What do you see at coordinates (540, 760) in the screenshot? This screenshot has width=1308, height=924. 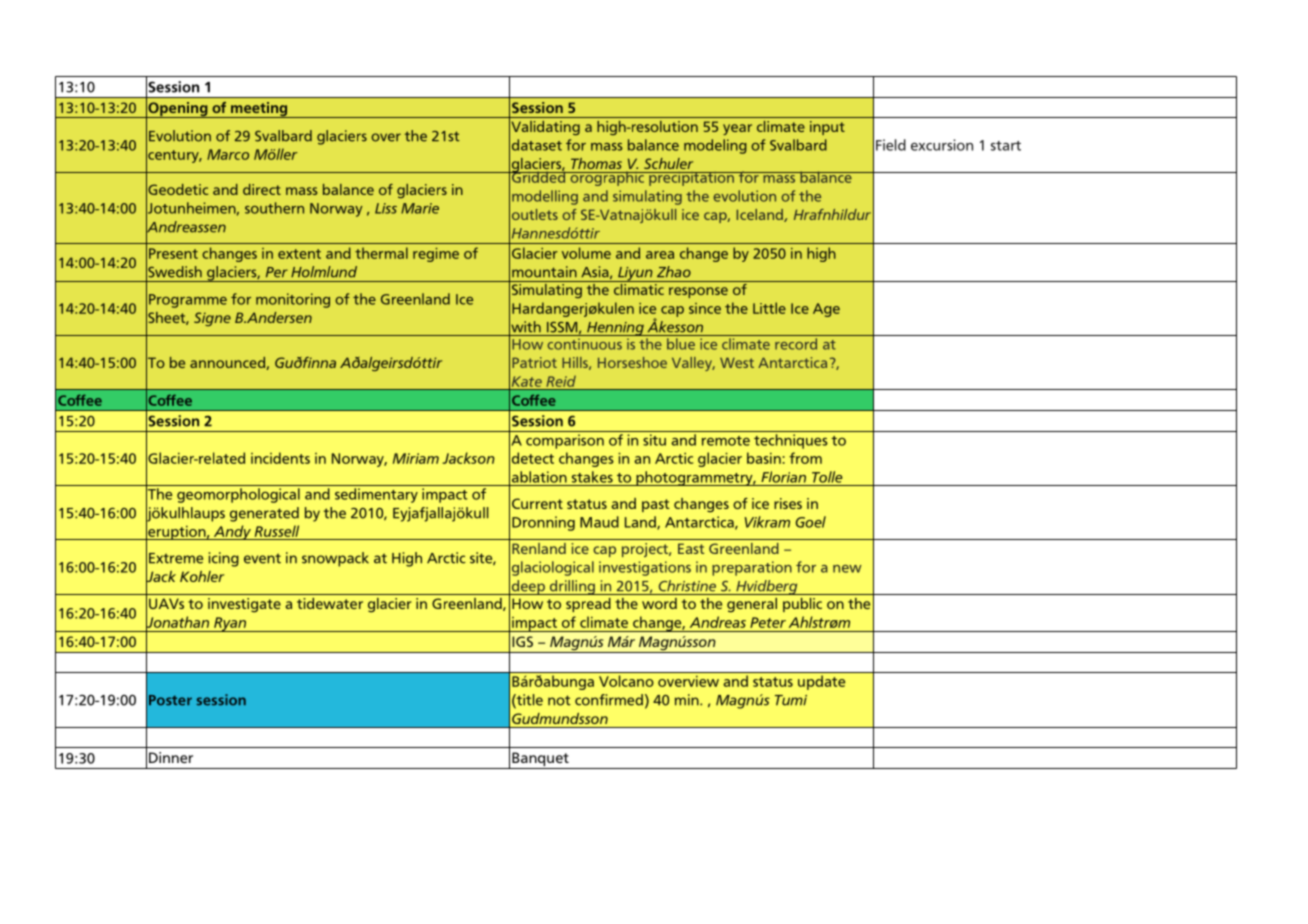 I see `Banquet` at bounding box center [540, 760].
